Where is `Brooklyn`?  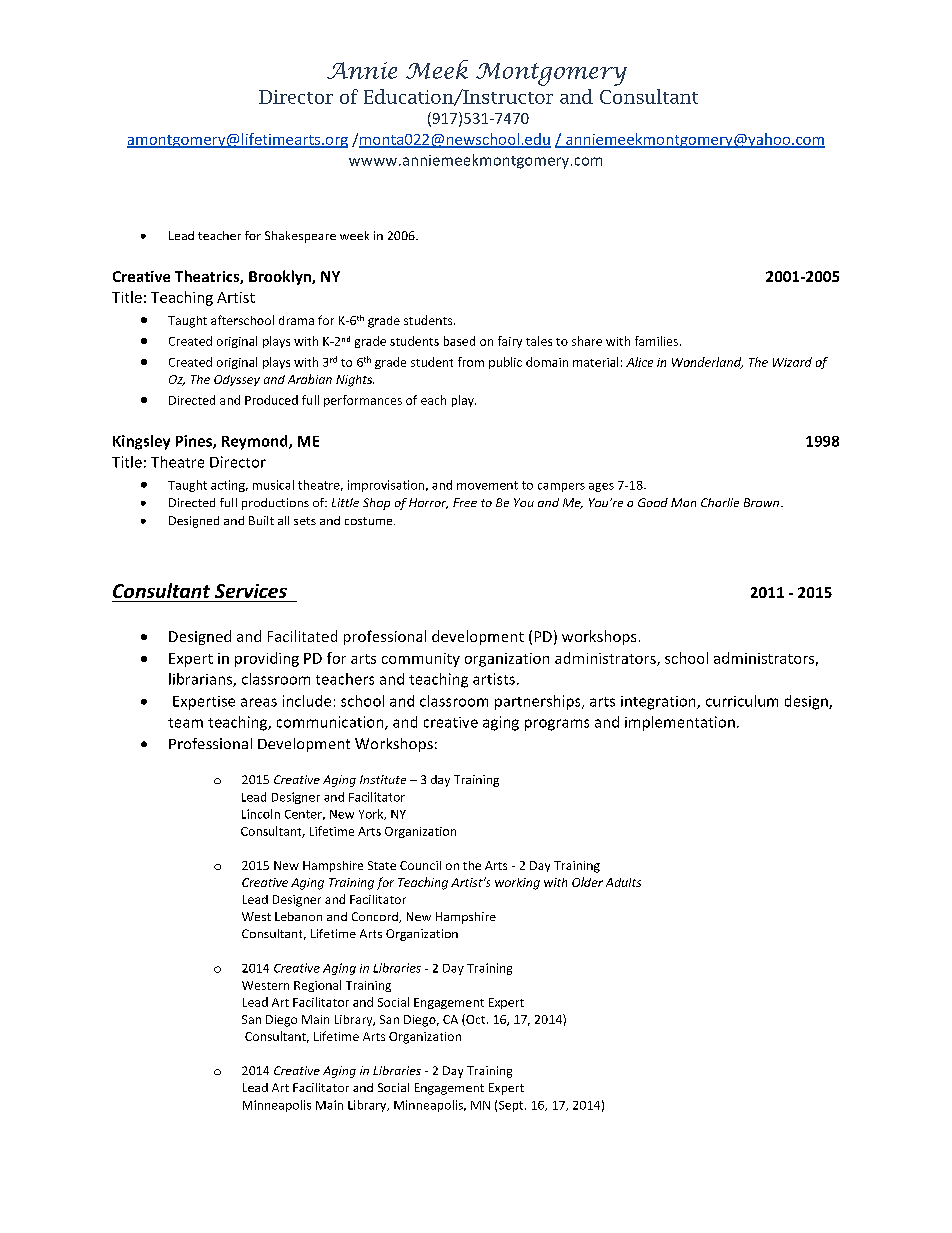
Brooklyn is located at coordinates (281, 277).
